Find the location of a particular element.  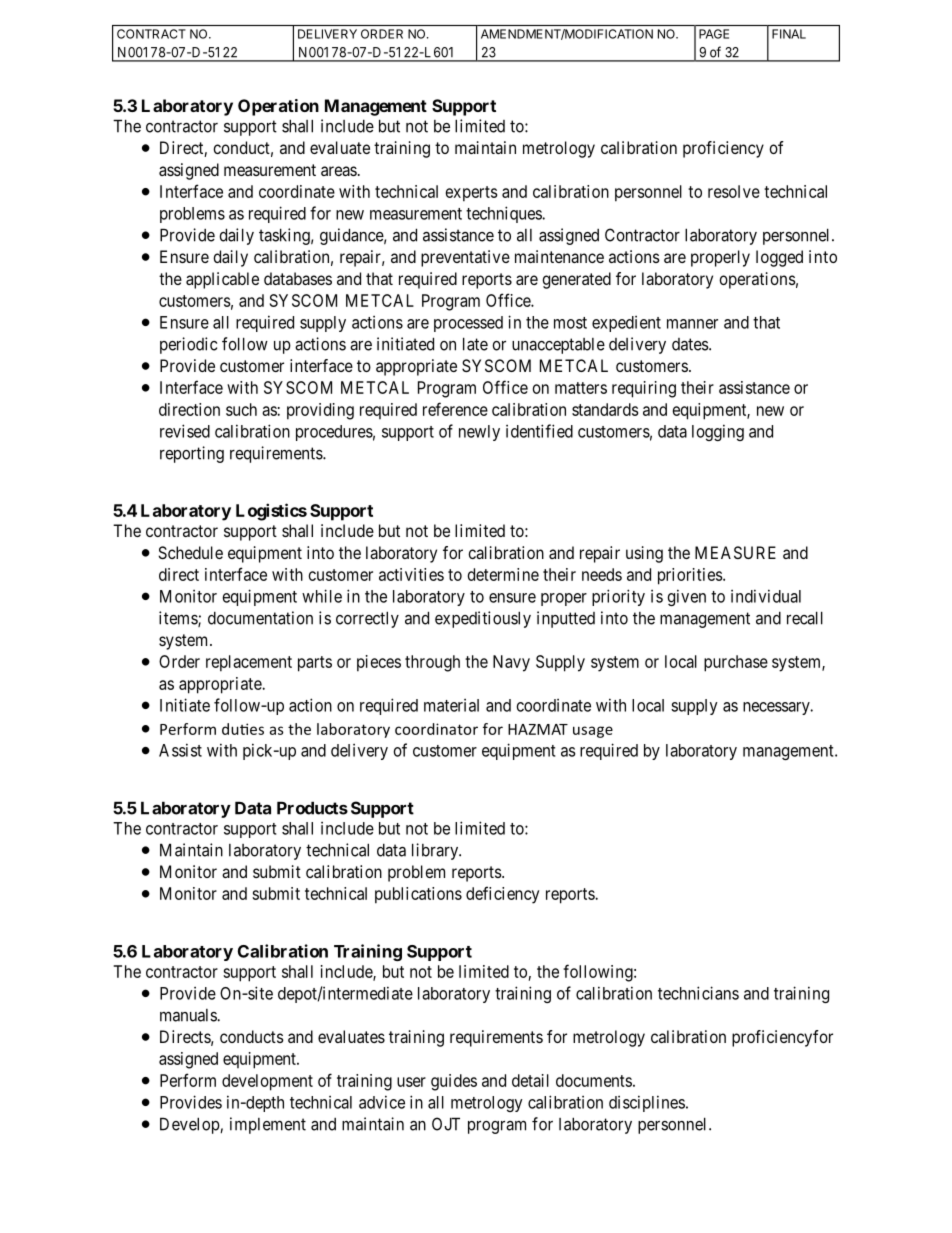

priorities is located at coordinates (690, 576).
